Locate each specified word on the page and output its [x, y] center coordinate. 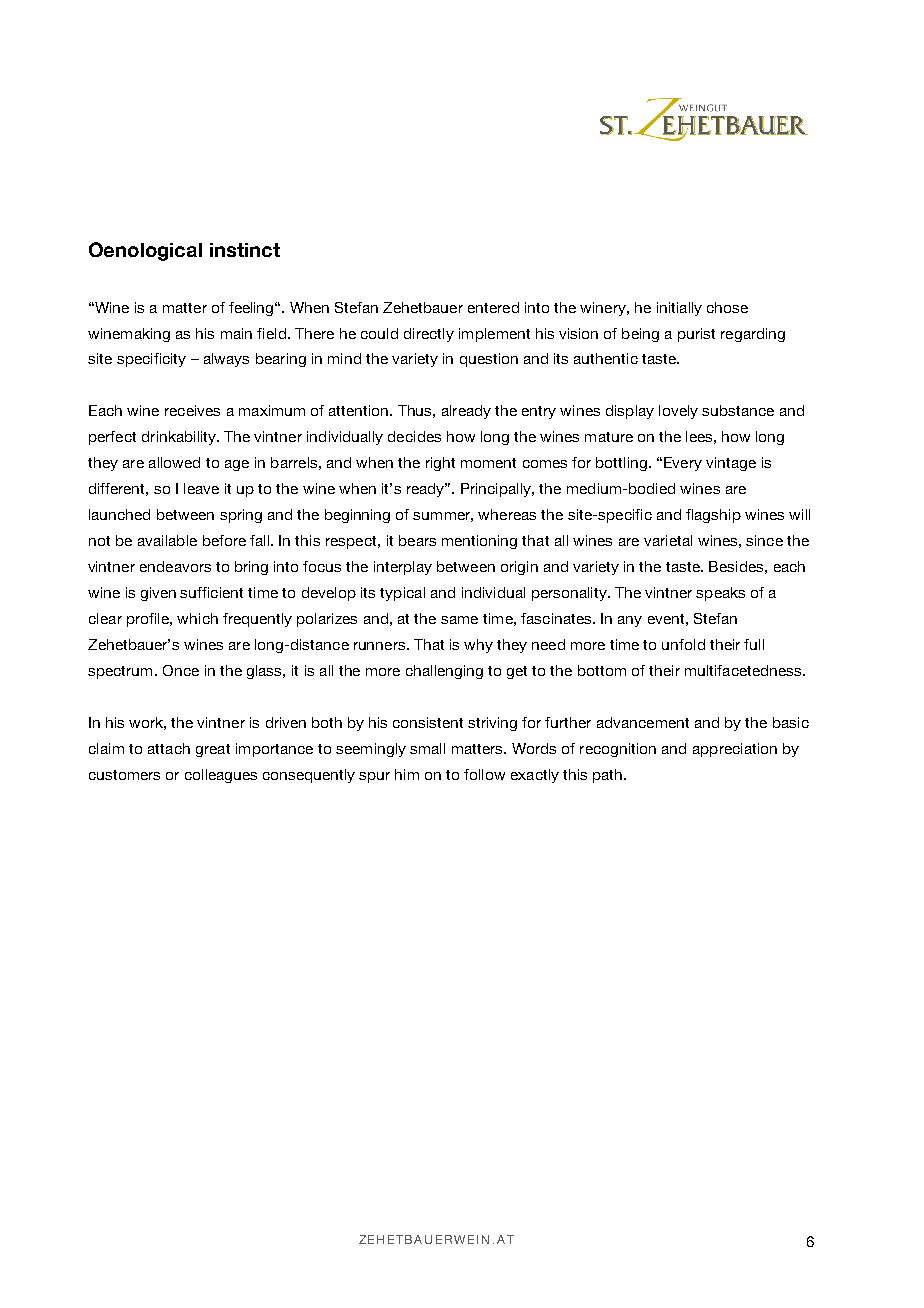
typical [402, 594]
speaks [720, 594]
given [158, 594]
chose [727, 307]
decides [414, 436]
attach [169, 748]
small [427, 748]
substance [738, 410]
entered [493, 307]
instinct [245, 250]
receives [192, 410]
